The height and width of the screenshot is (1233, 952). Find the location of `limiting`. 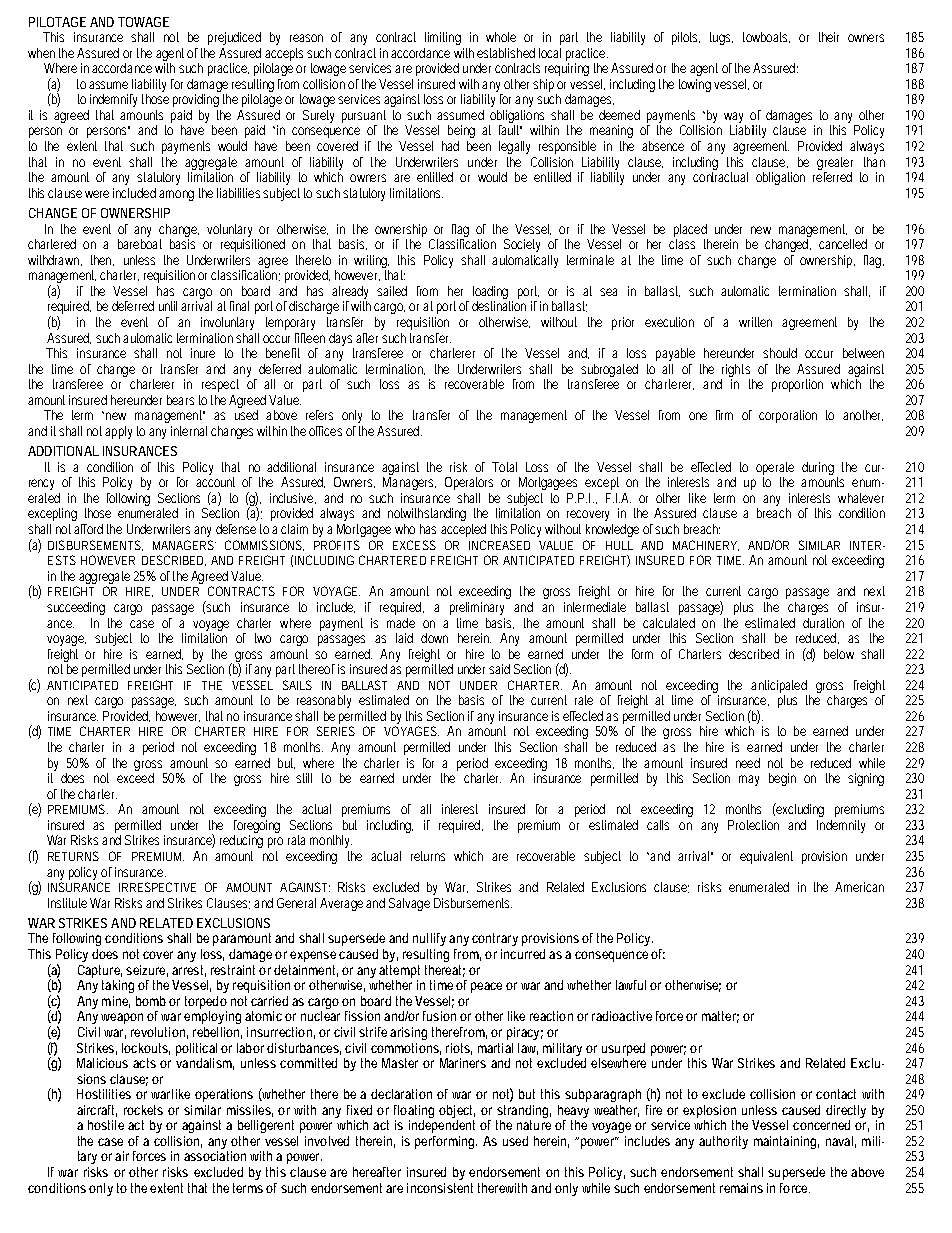

limiting is located at coordinates (443, 38).
